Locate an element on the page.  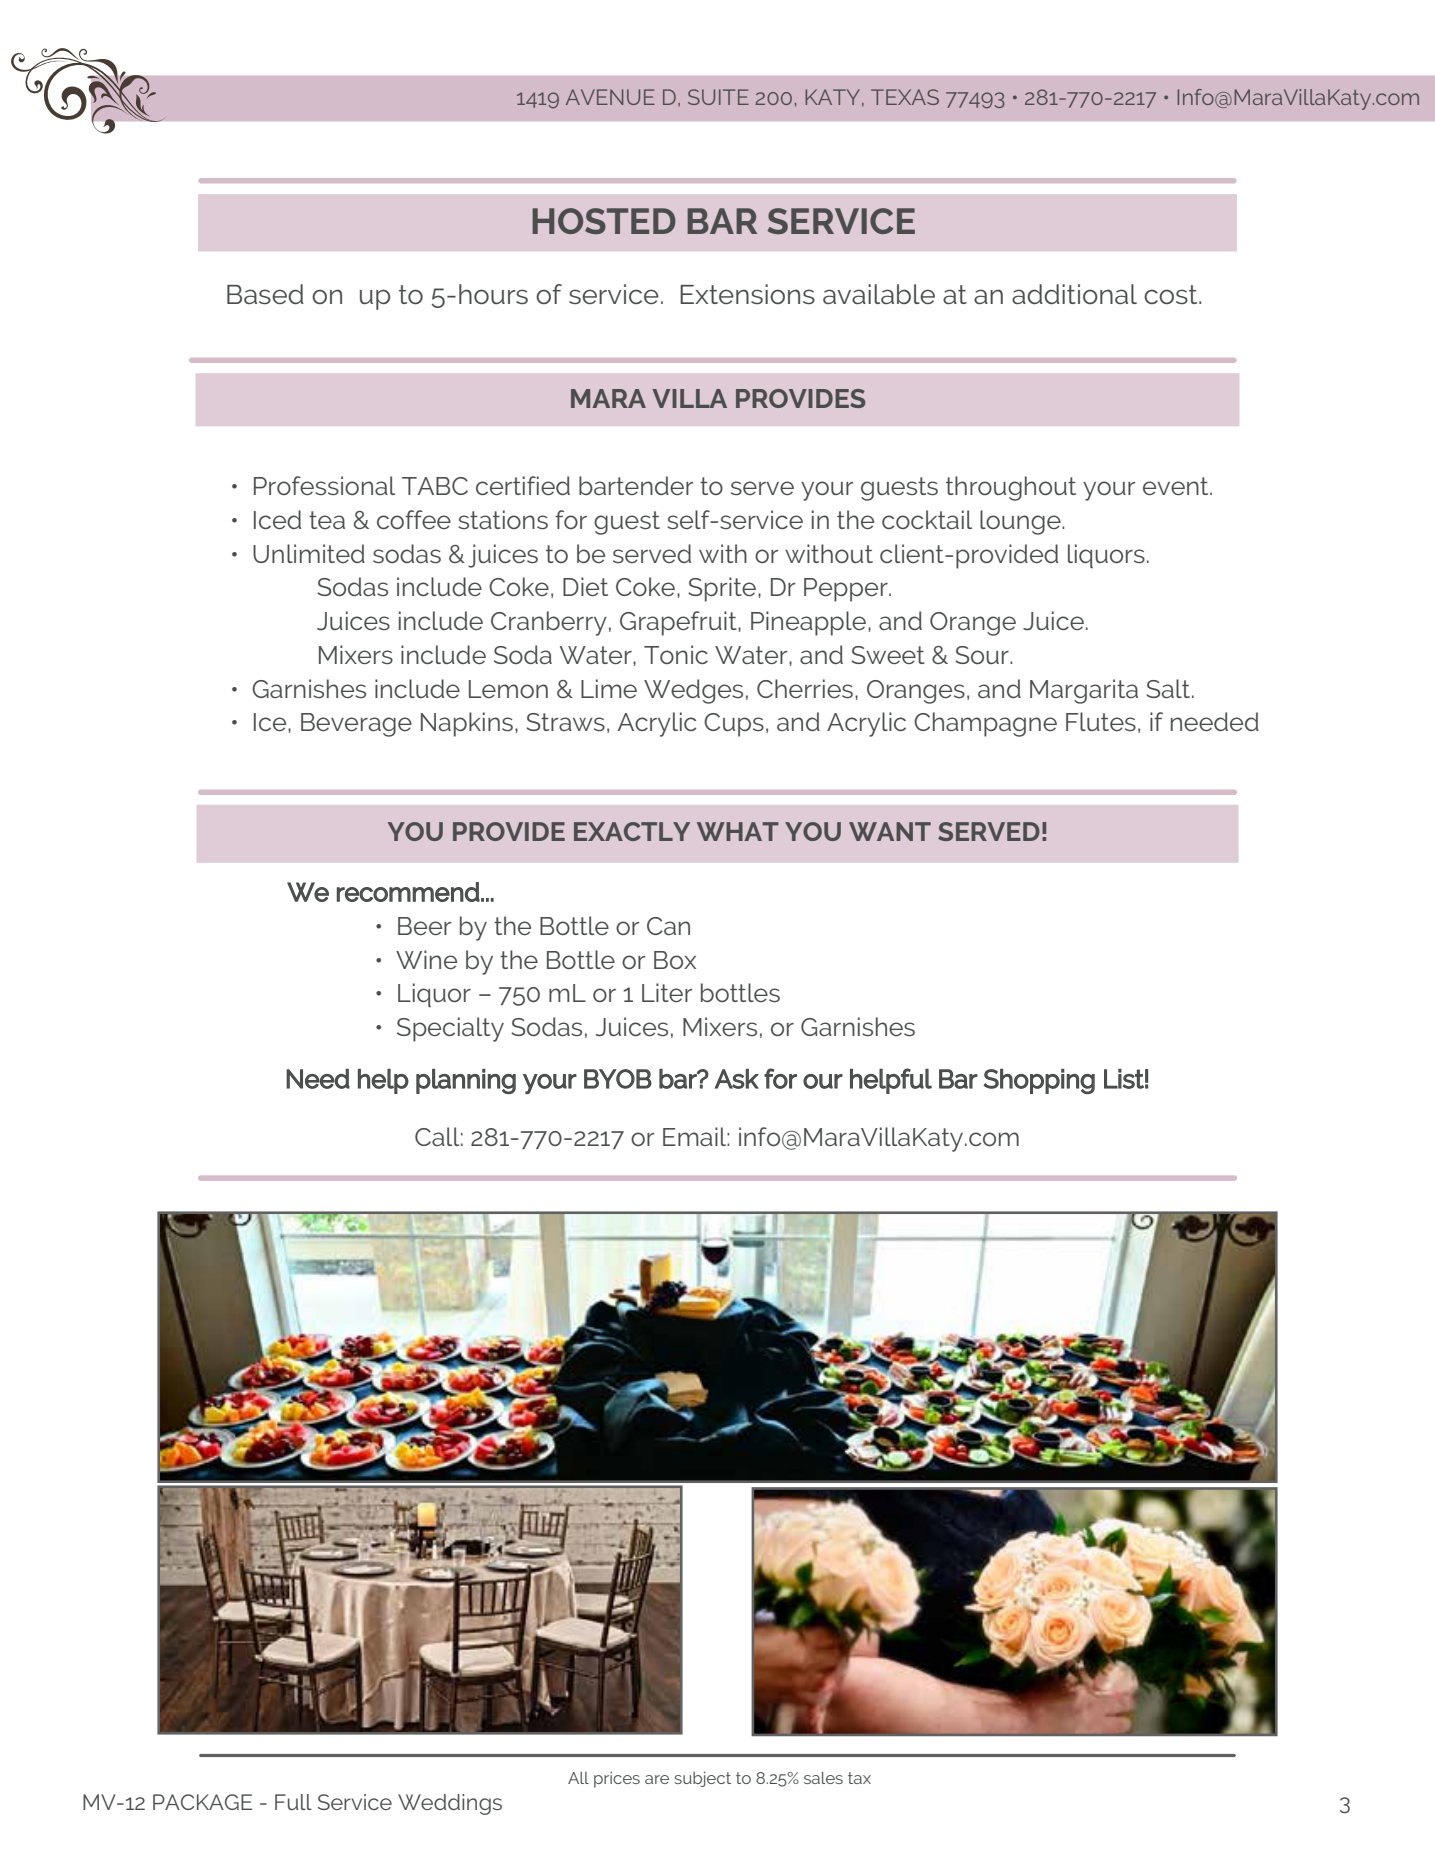
Based is located at coordinates (265, 294).
